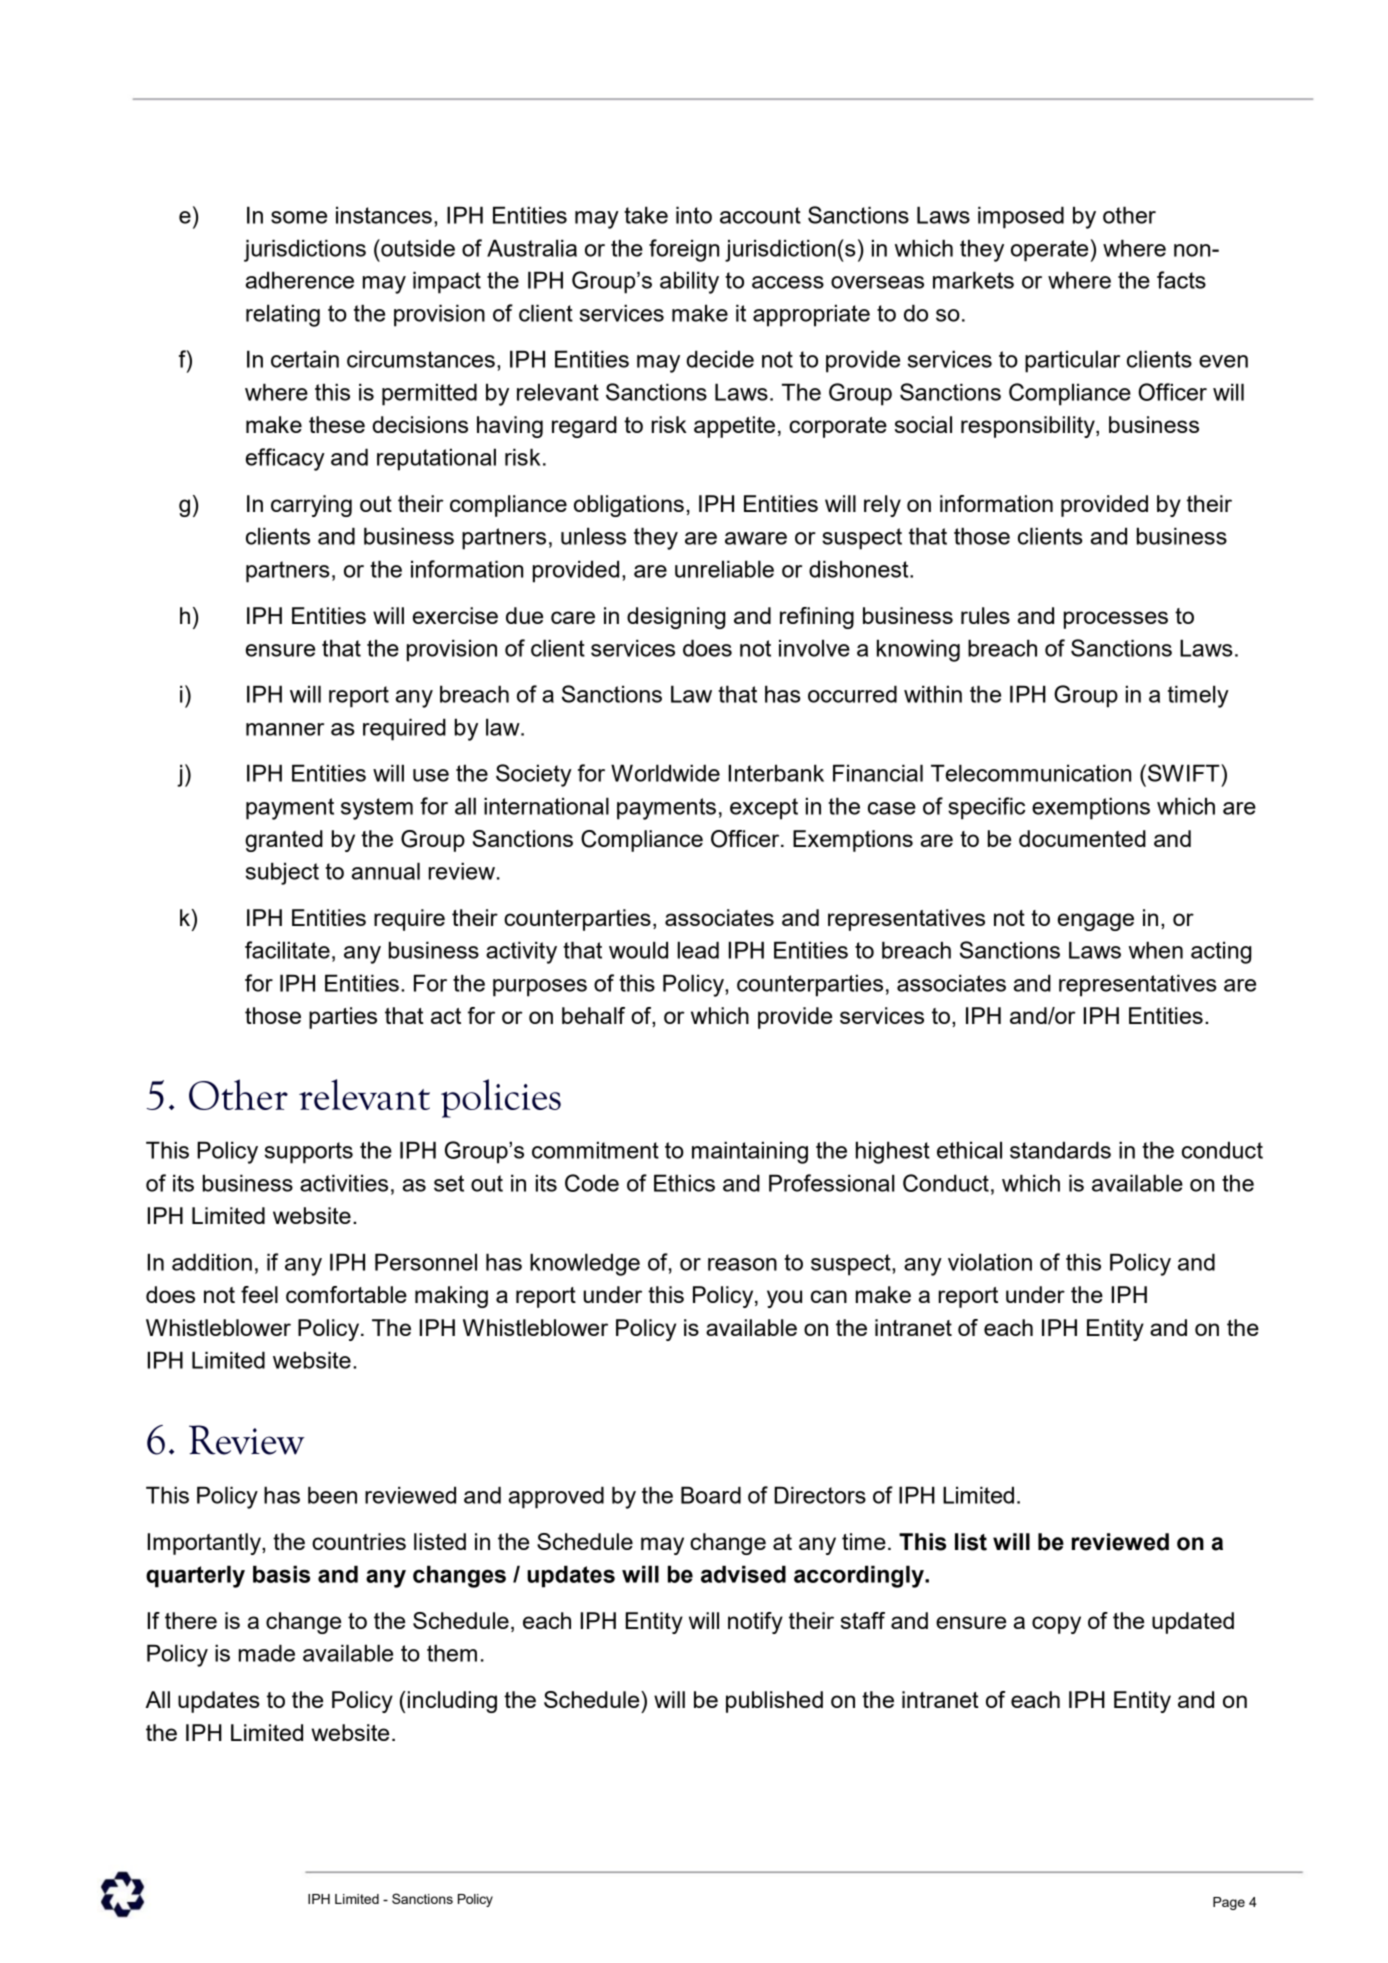 The image size is (1388, 1963). I want to click on standards, so click(1060, 1150).
